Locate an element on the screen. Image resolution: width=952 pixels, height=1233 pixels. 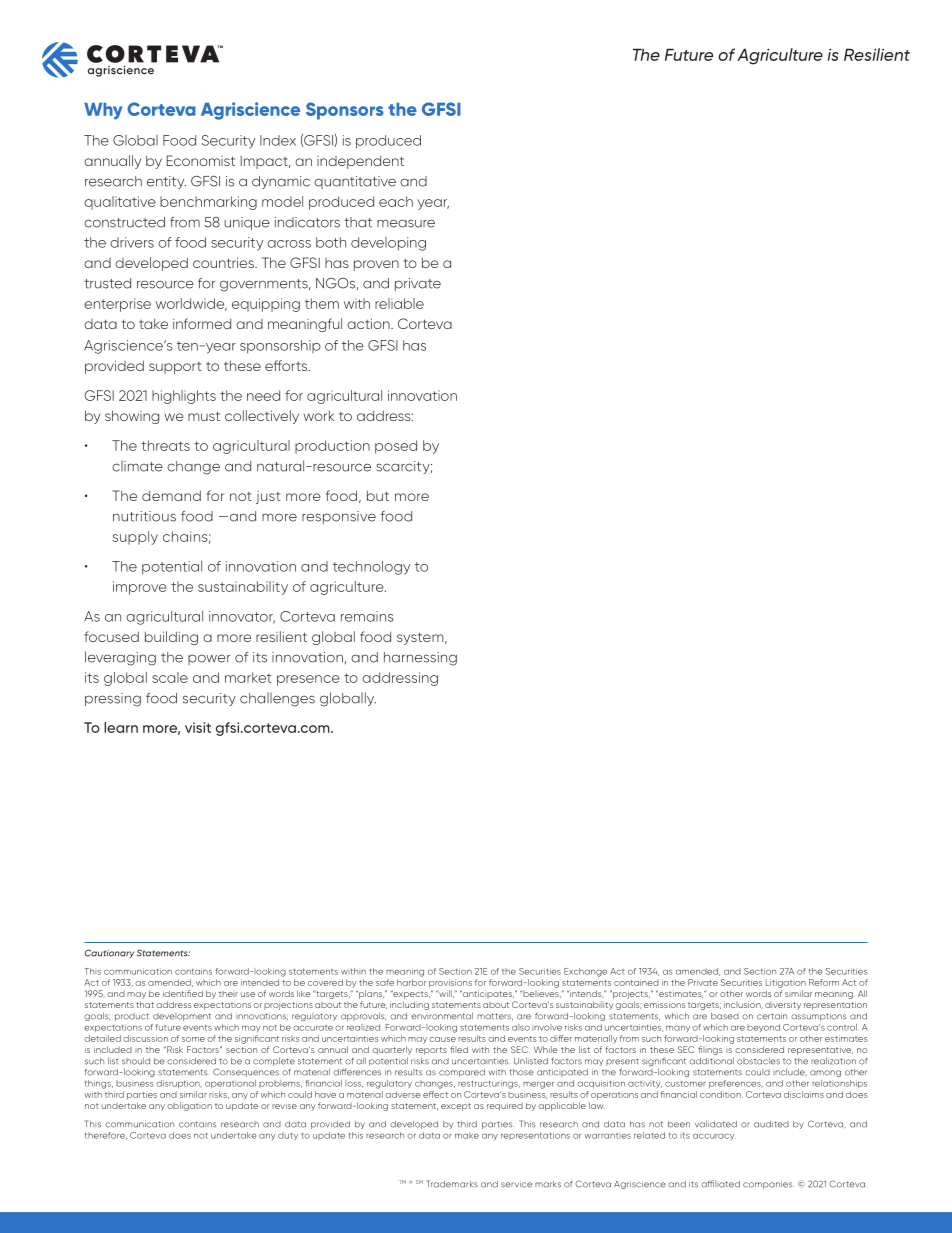
audited is located at coordinates (771, 1124).
